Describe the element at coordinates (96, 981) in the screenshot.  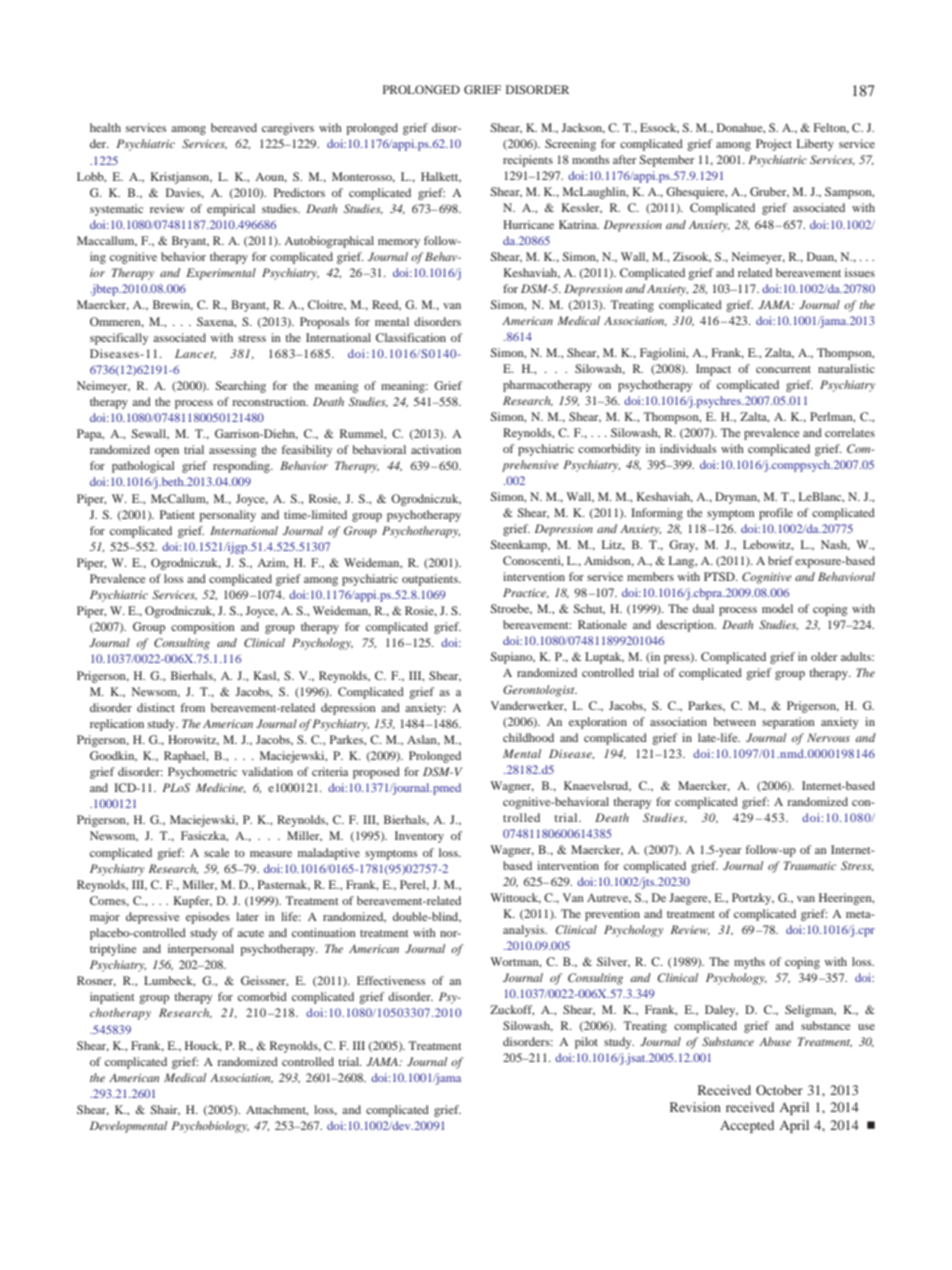
I see `Rosner` at that location.
